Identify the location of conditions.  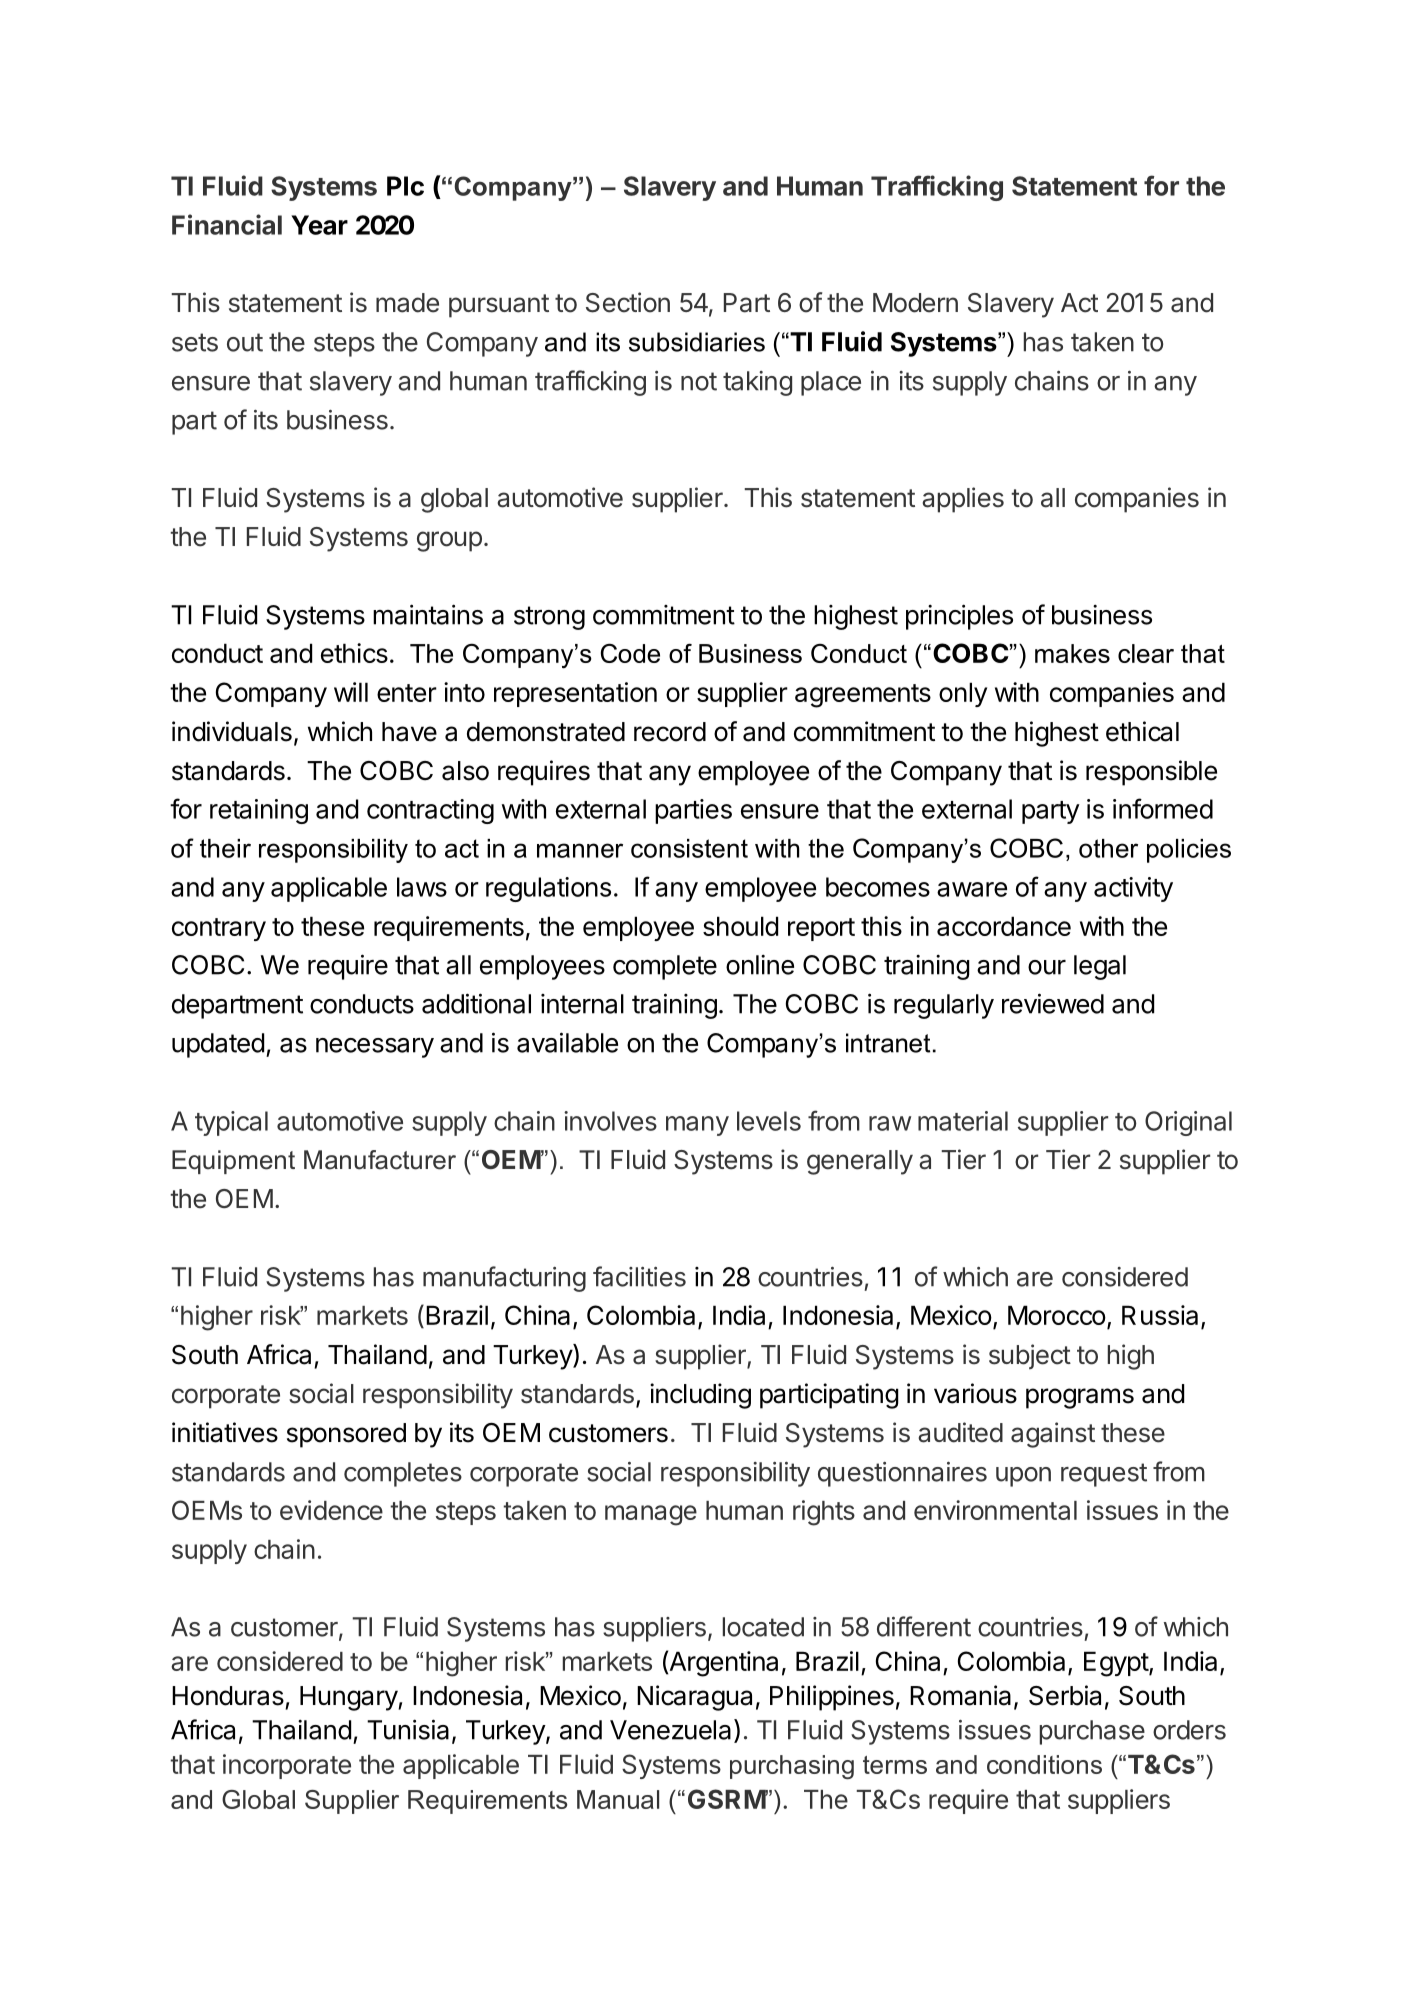
(1044, 1764).
